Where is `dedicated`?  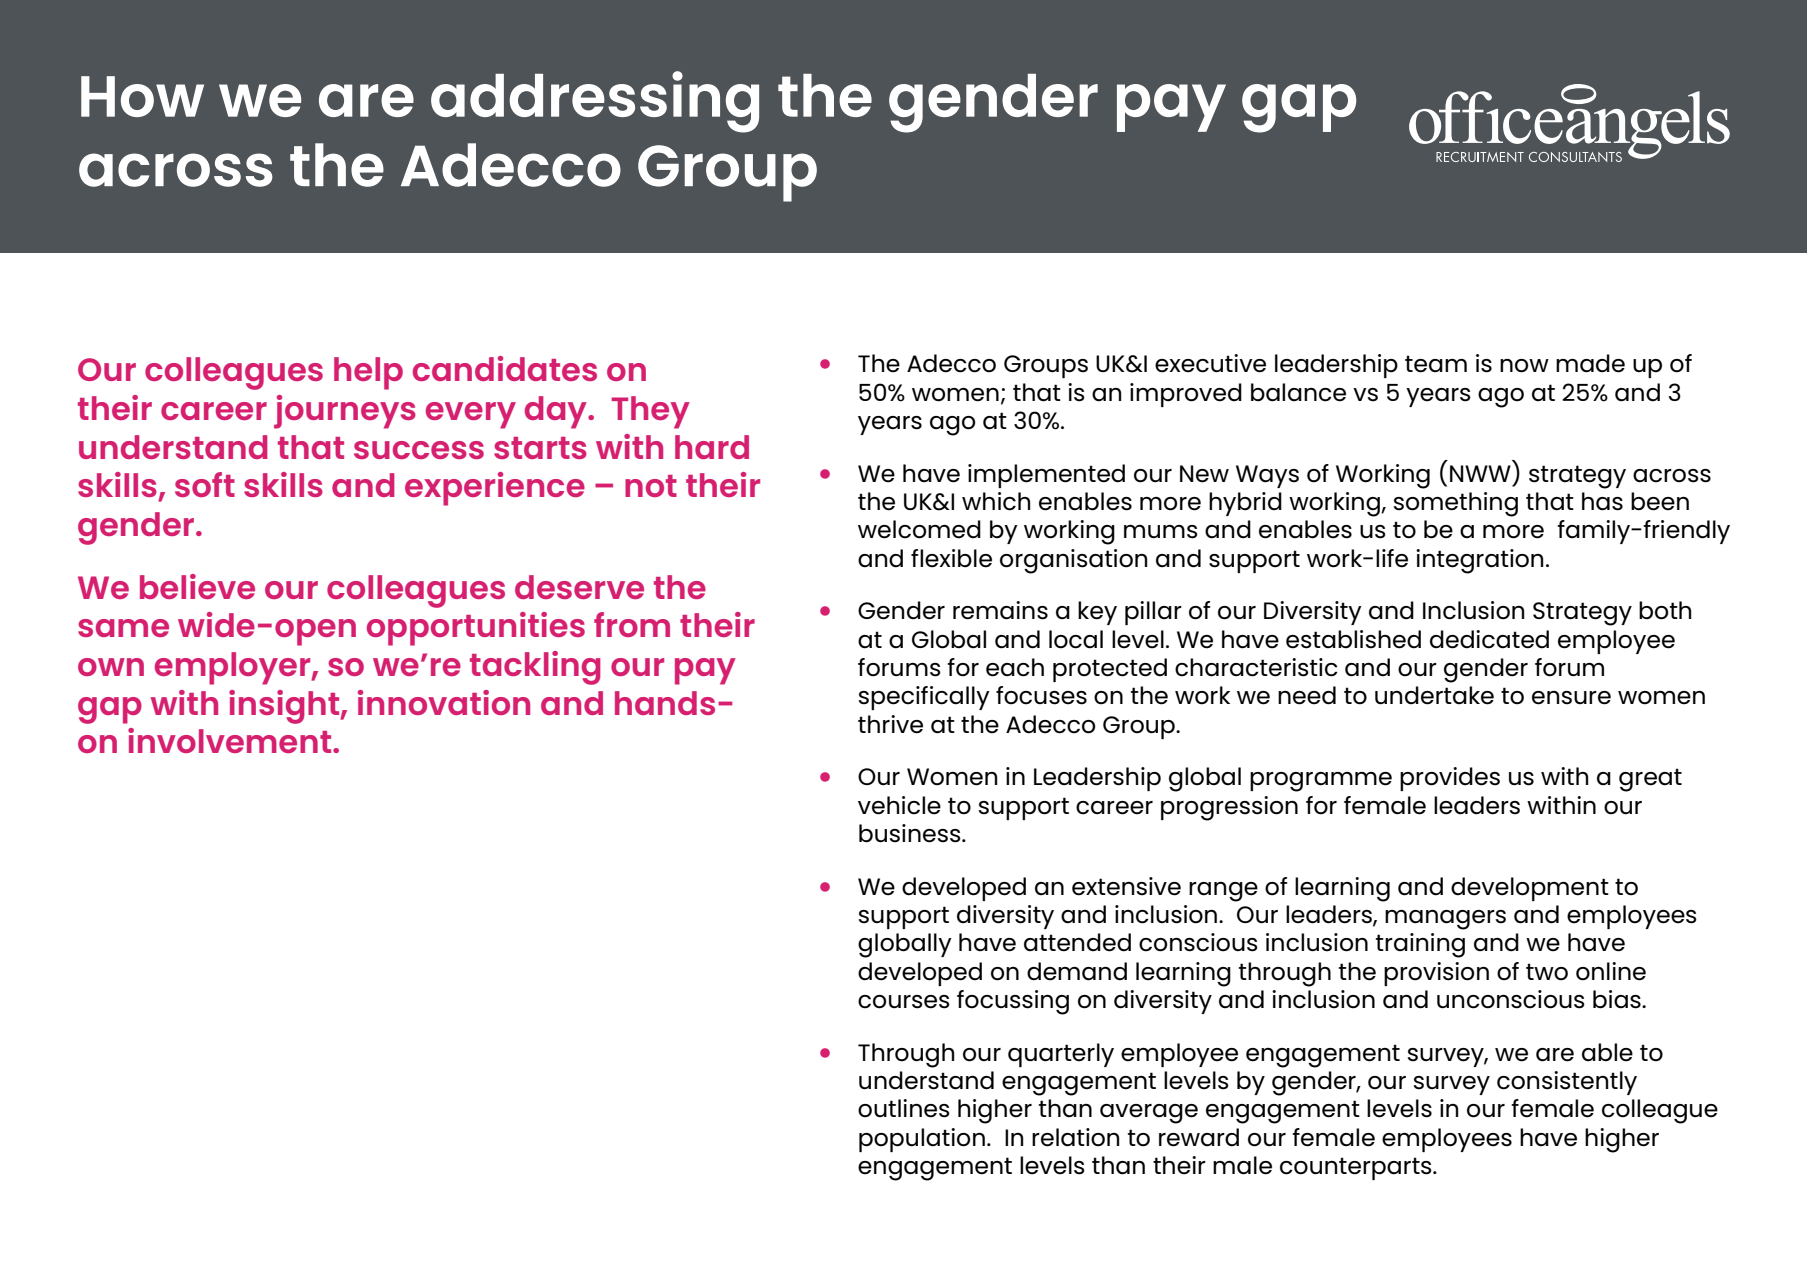
dedicated is located at coordinates (1489, 639).
